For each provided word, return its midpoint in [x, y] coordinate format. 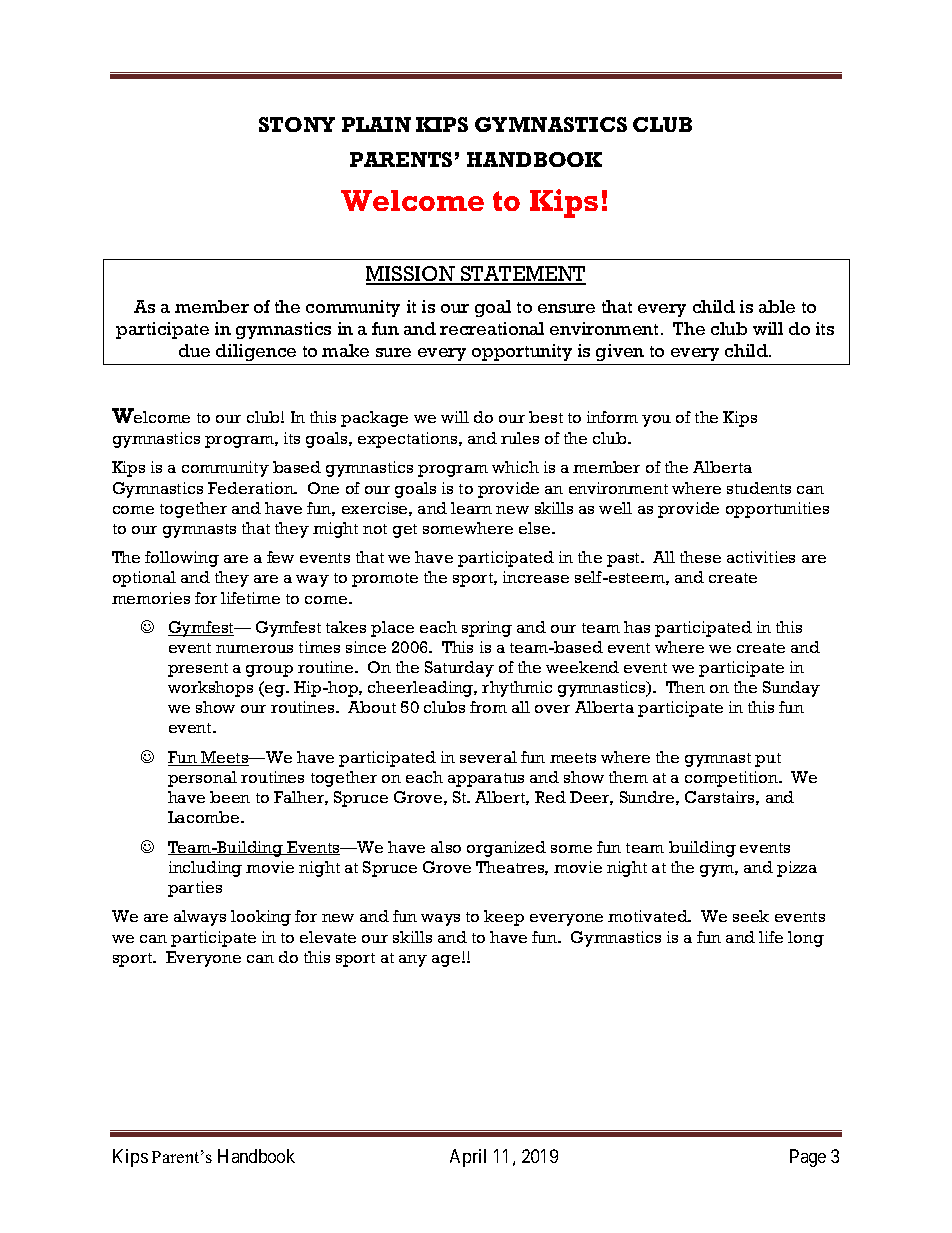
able [777, 306]
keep [504, 918]
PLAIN [376, 124]
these [700, 557]
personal [202, 779]
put [768, 760]
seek [751, 916]
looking [261, 918]
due [194, 350]
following [182, 559]
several [488, 757]
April [468, 1158]
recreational [492, 328]
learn [471, 508]
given [620, 352]
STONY [297, 124]
